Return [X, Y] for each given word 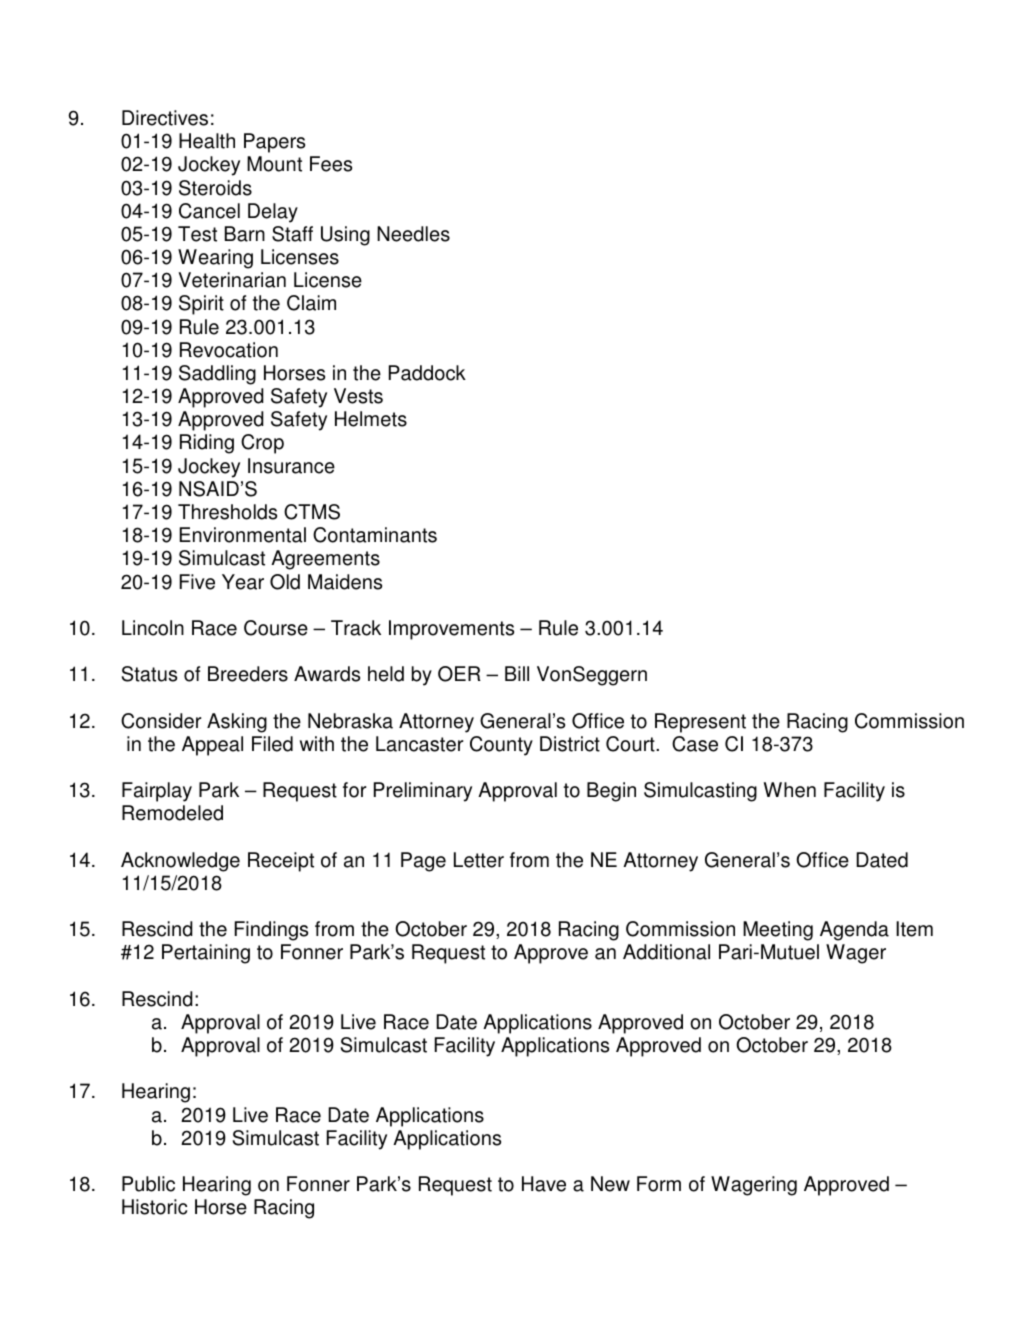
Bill [517, 673]
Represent [700, 723]
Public [148, 1184]
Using [345, 236]
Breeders [248, 674]
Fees [331, 164]
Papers [274, 143]
